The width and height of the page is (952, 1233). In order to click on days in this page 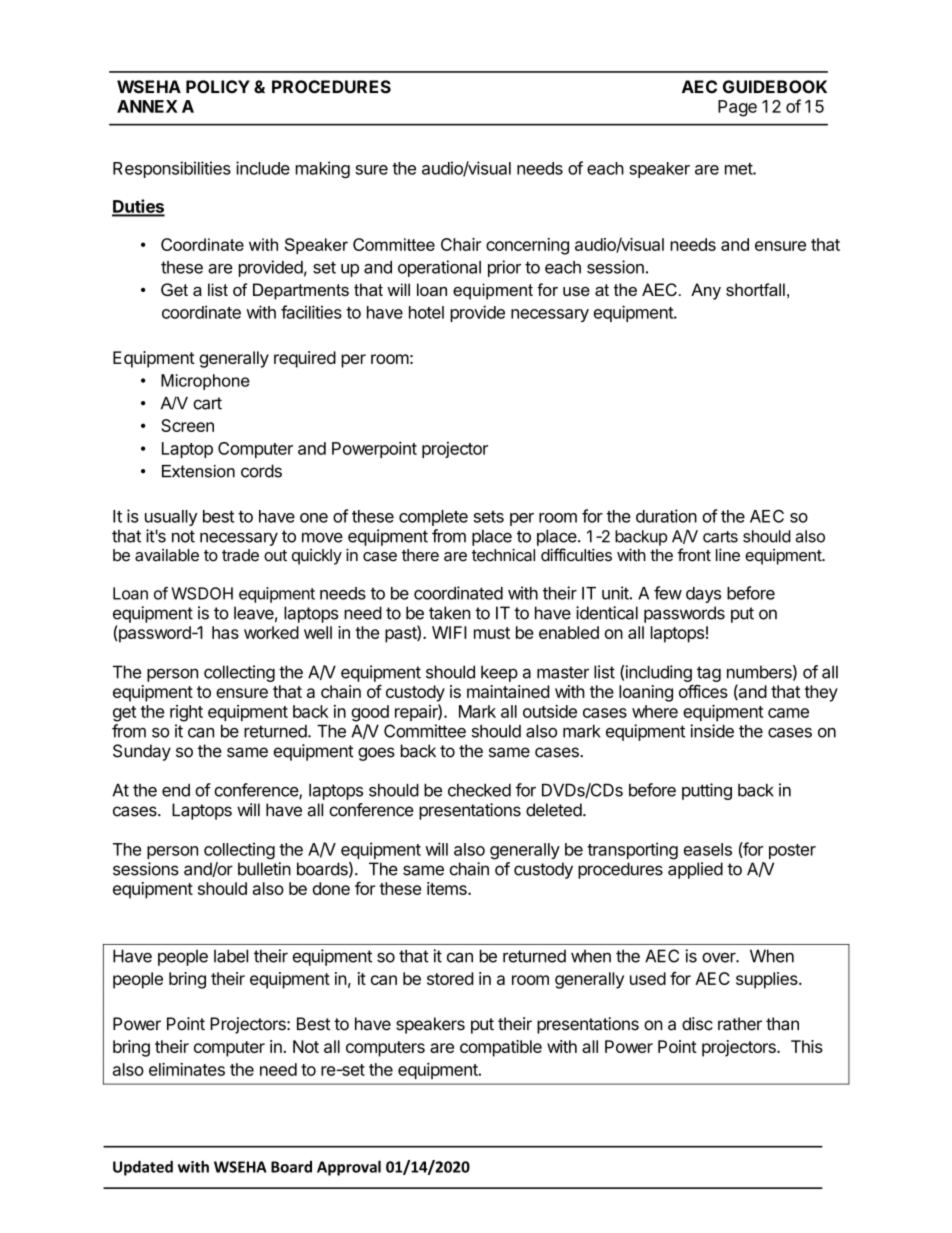, I will do `click(703, 595)`.
